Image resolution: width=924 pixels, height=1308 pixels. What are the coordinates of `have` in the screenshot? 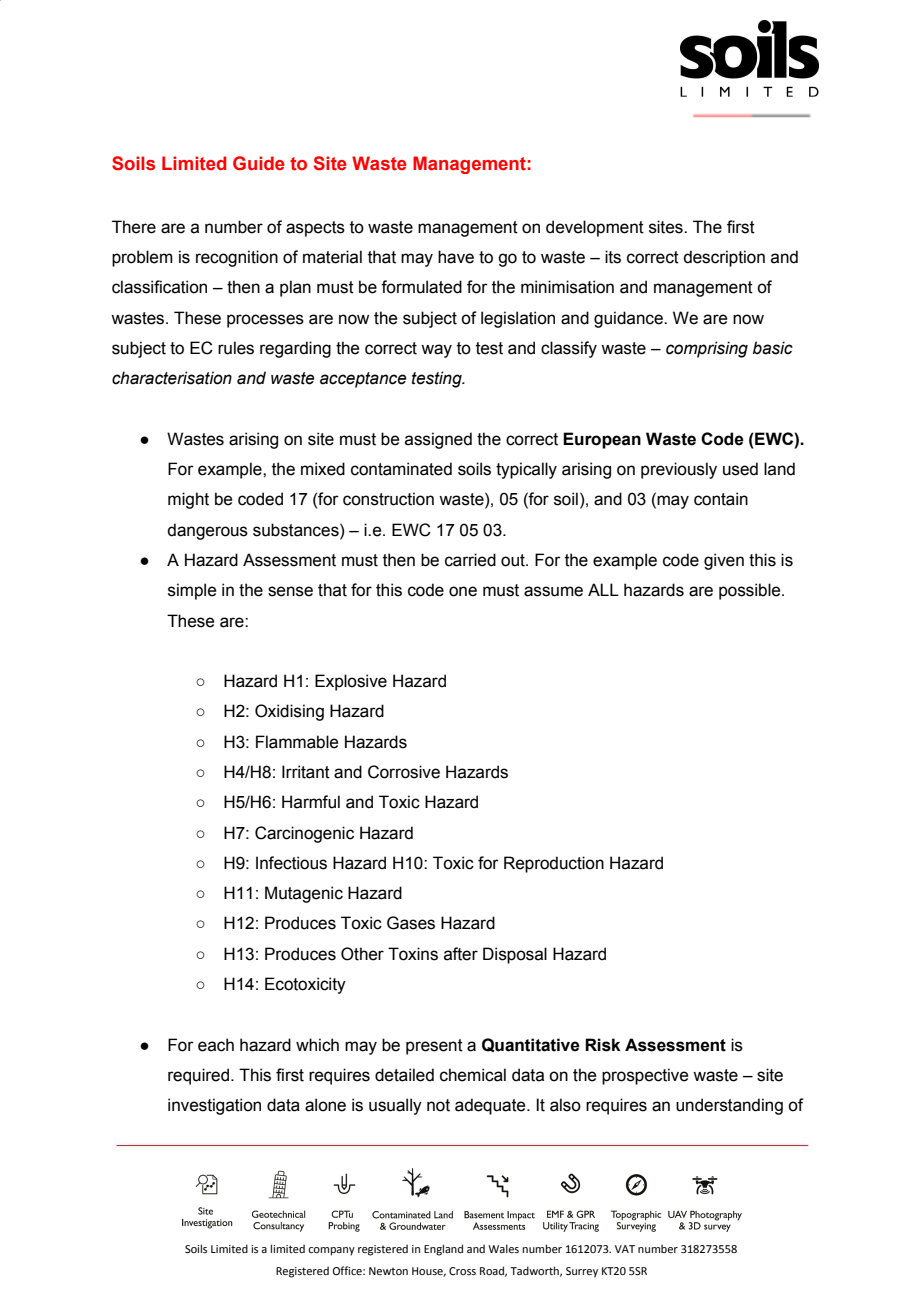 It's located at (456, 257).
